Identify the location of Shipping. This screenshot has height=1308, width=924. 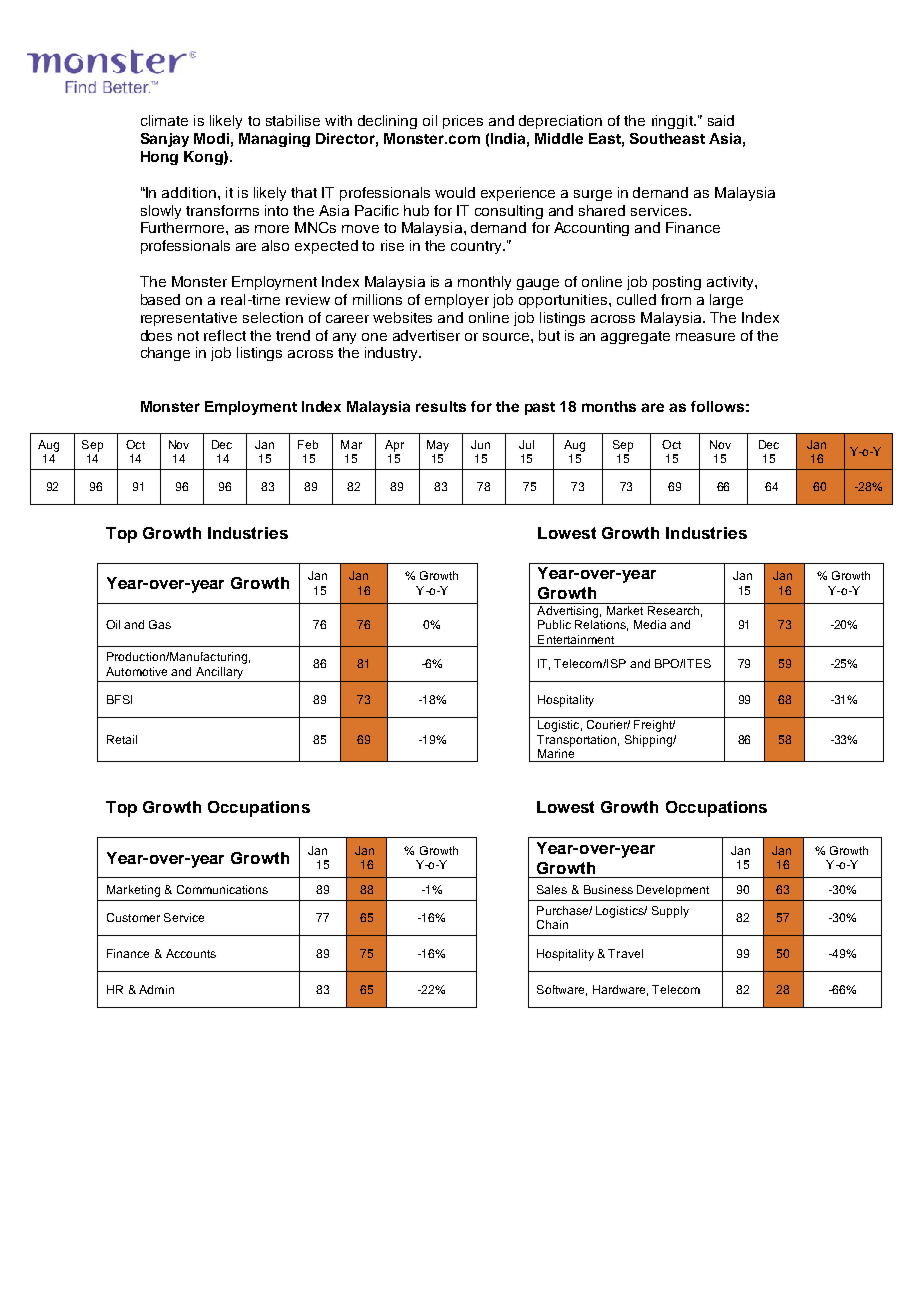
(649, 741).
